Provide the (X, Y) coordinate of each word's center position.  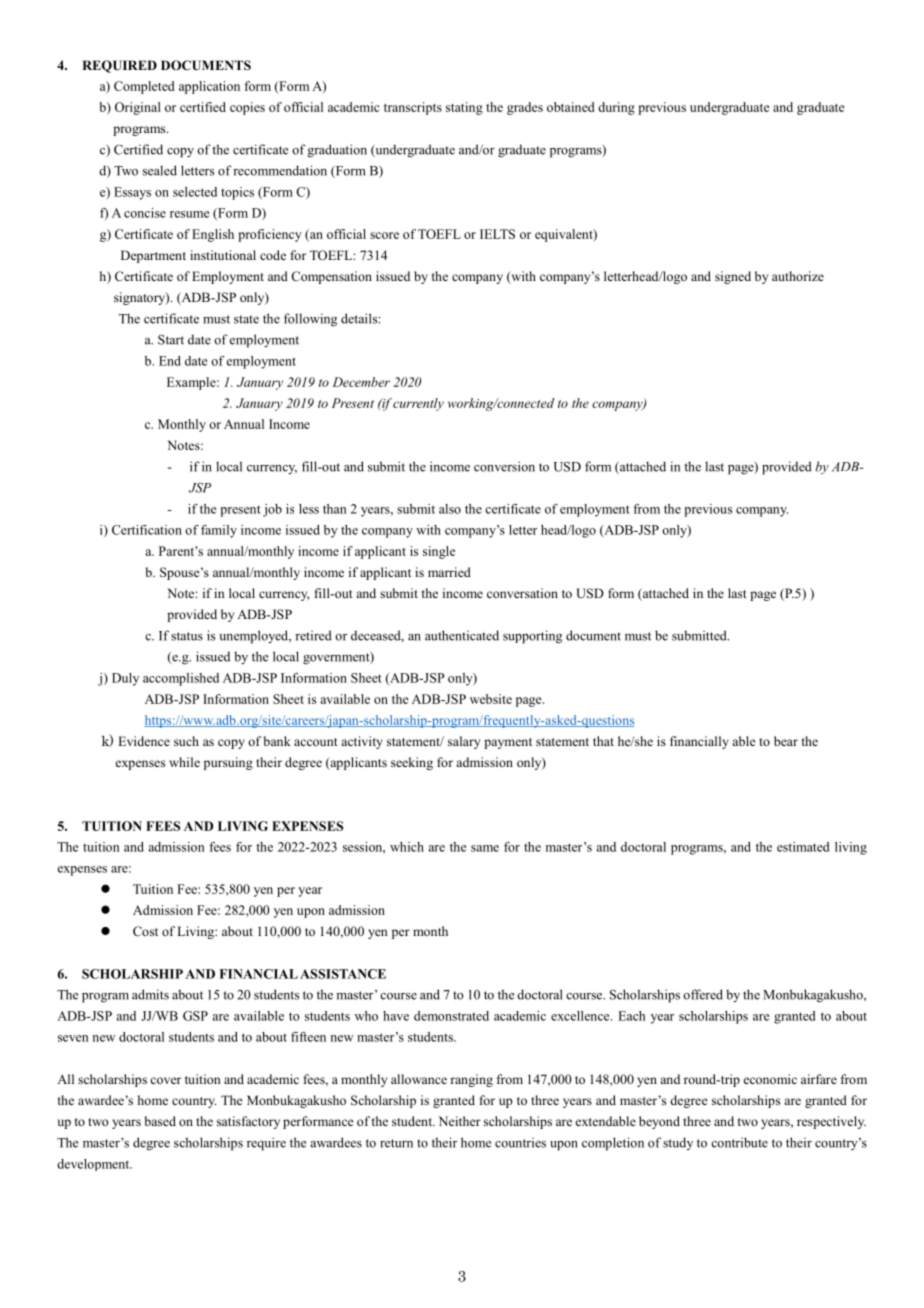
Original (138, 108)
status (187, 636)
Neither (460, 1121)
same (485, 848)
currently (418, 404)
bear (786, 741)
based (160, 1121)
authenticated (462, 635)
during (616, 108)
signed (733, 277)
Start (171, 340)
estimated (803, 847)
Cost (145, 931)
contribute (739, 1142)
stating (464, 108)
